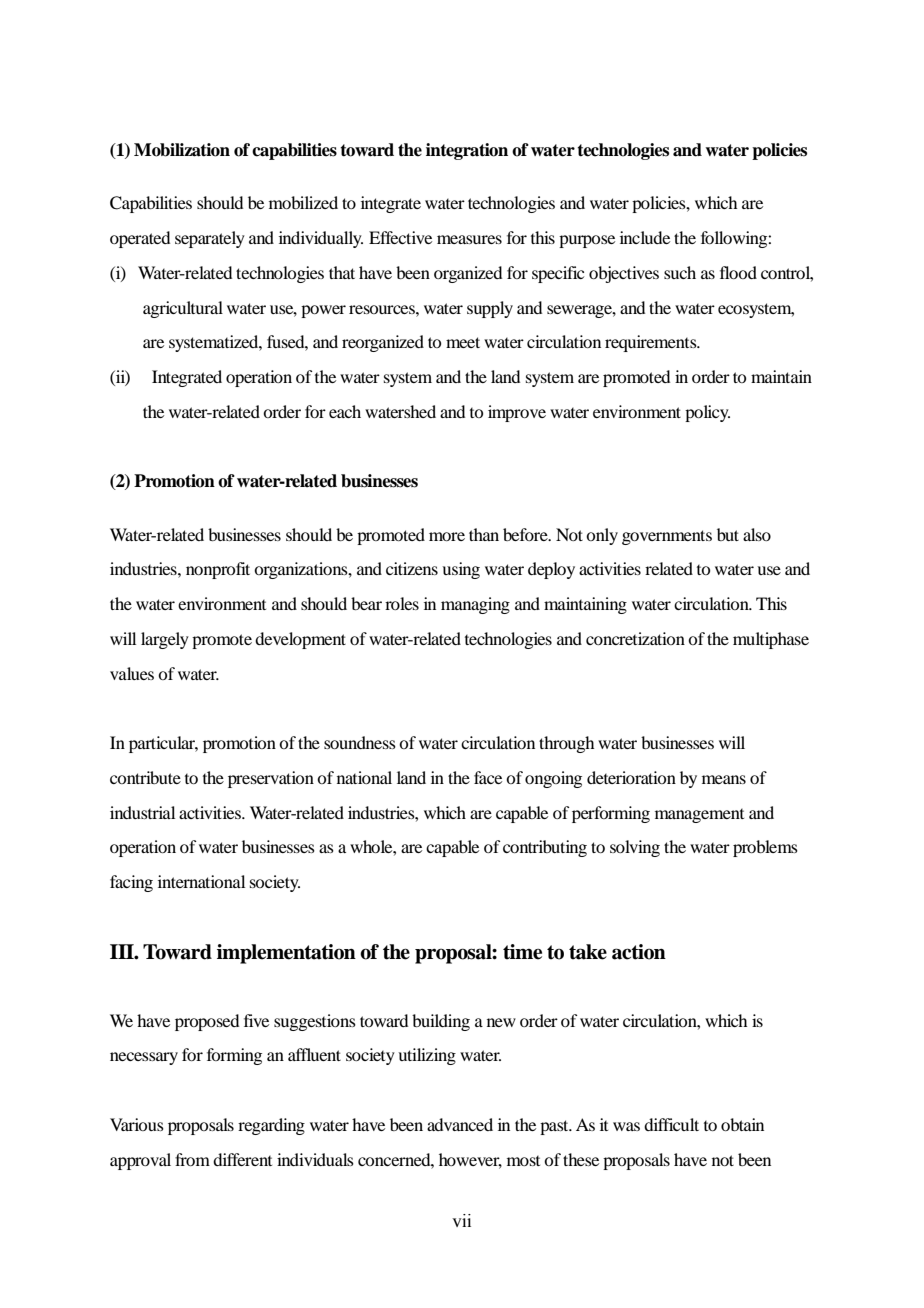 The image size is (924, 1308). I want to click on preservation, so click(271, 779).
